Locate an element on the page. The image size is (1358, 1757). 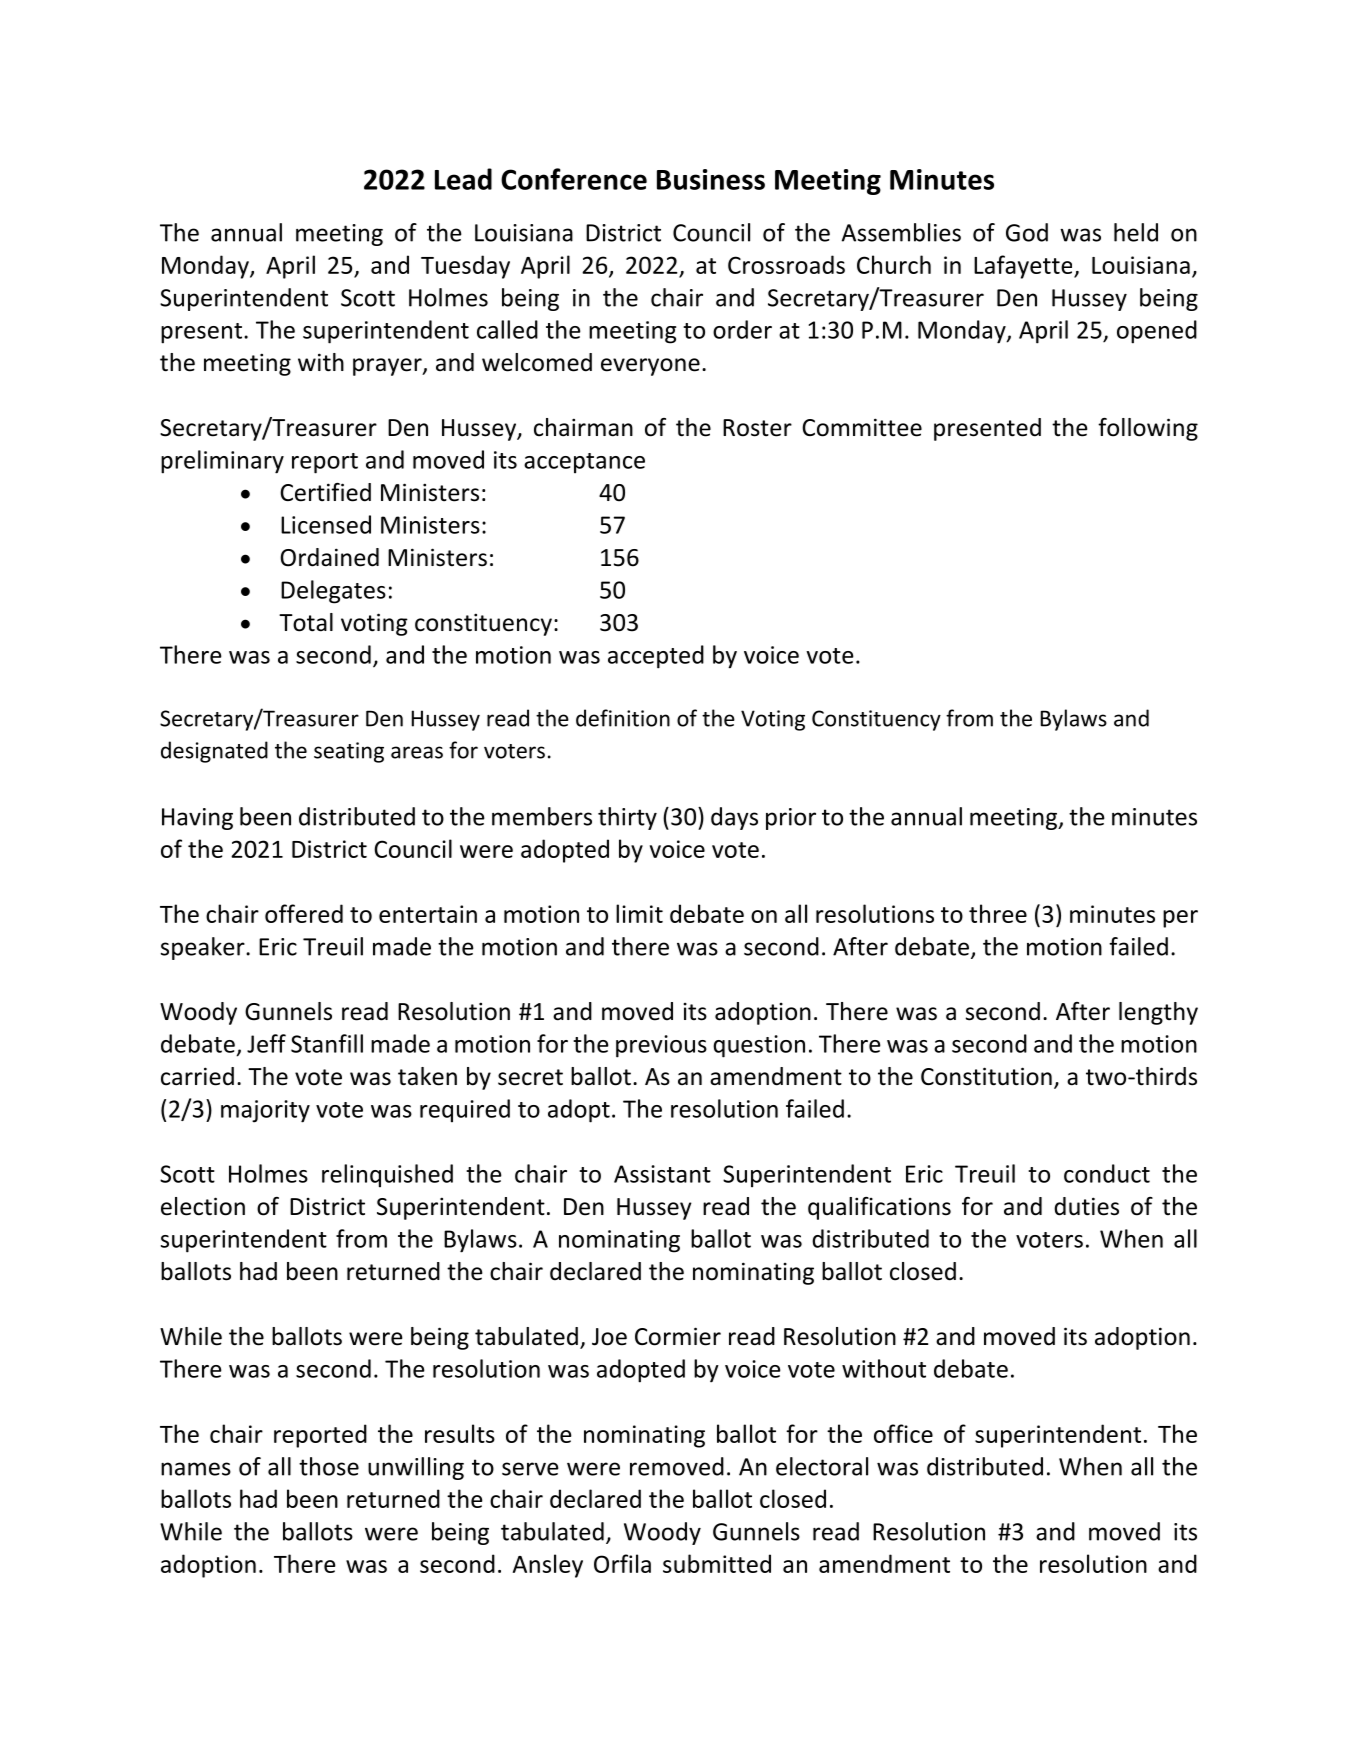
Business is located at coordinates (711, 179).
